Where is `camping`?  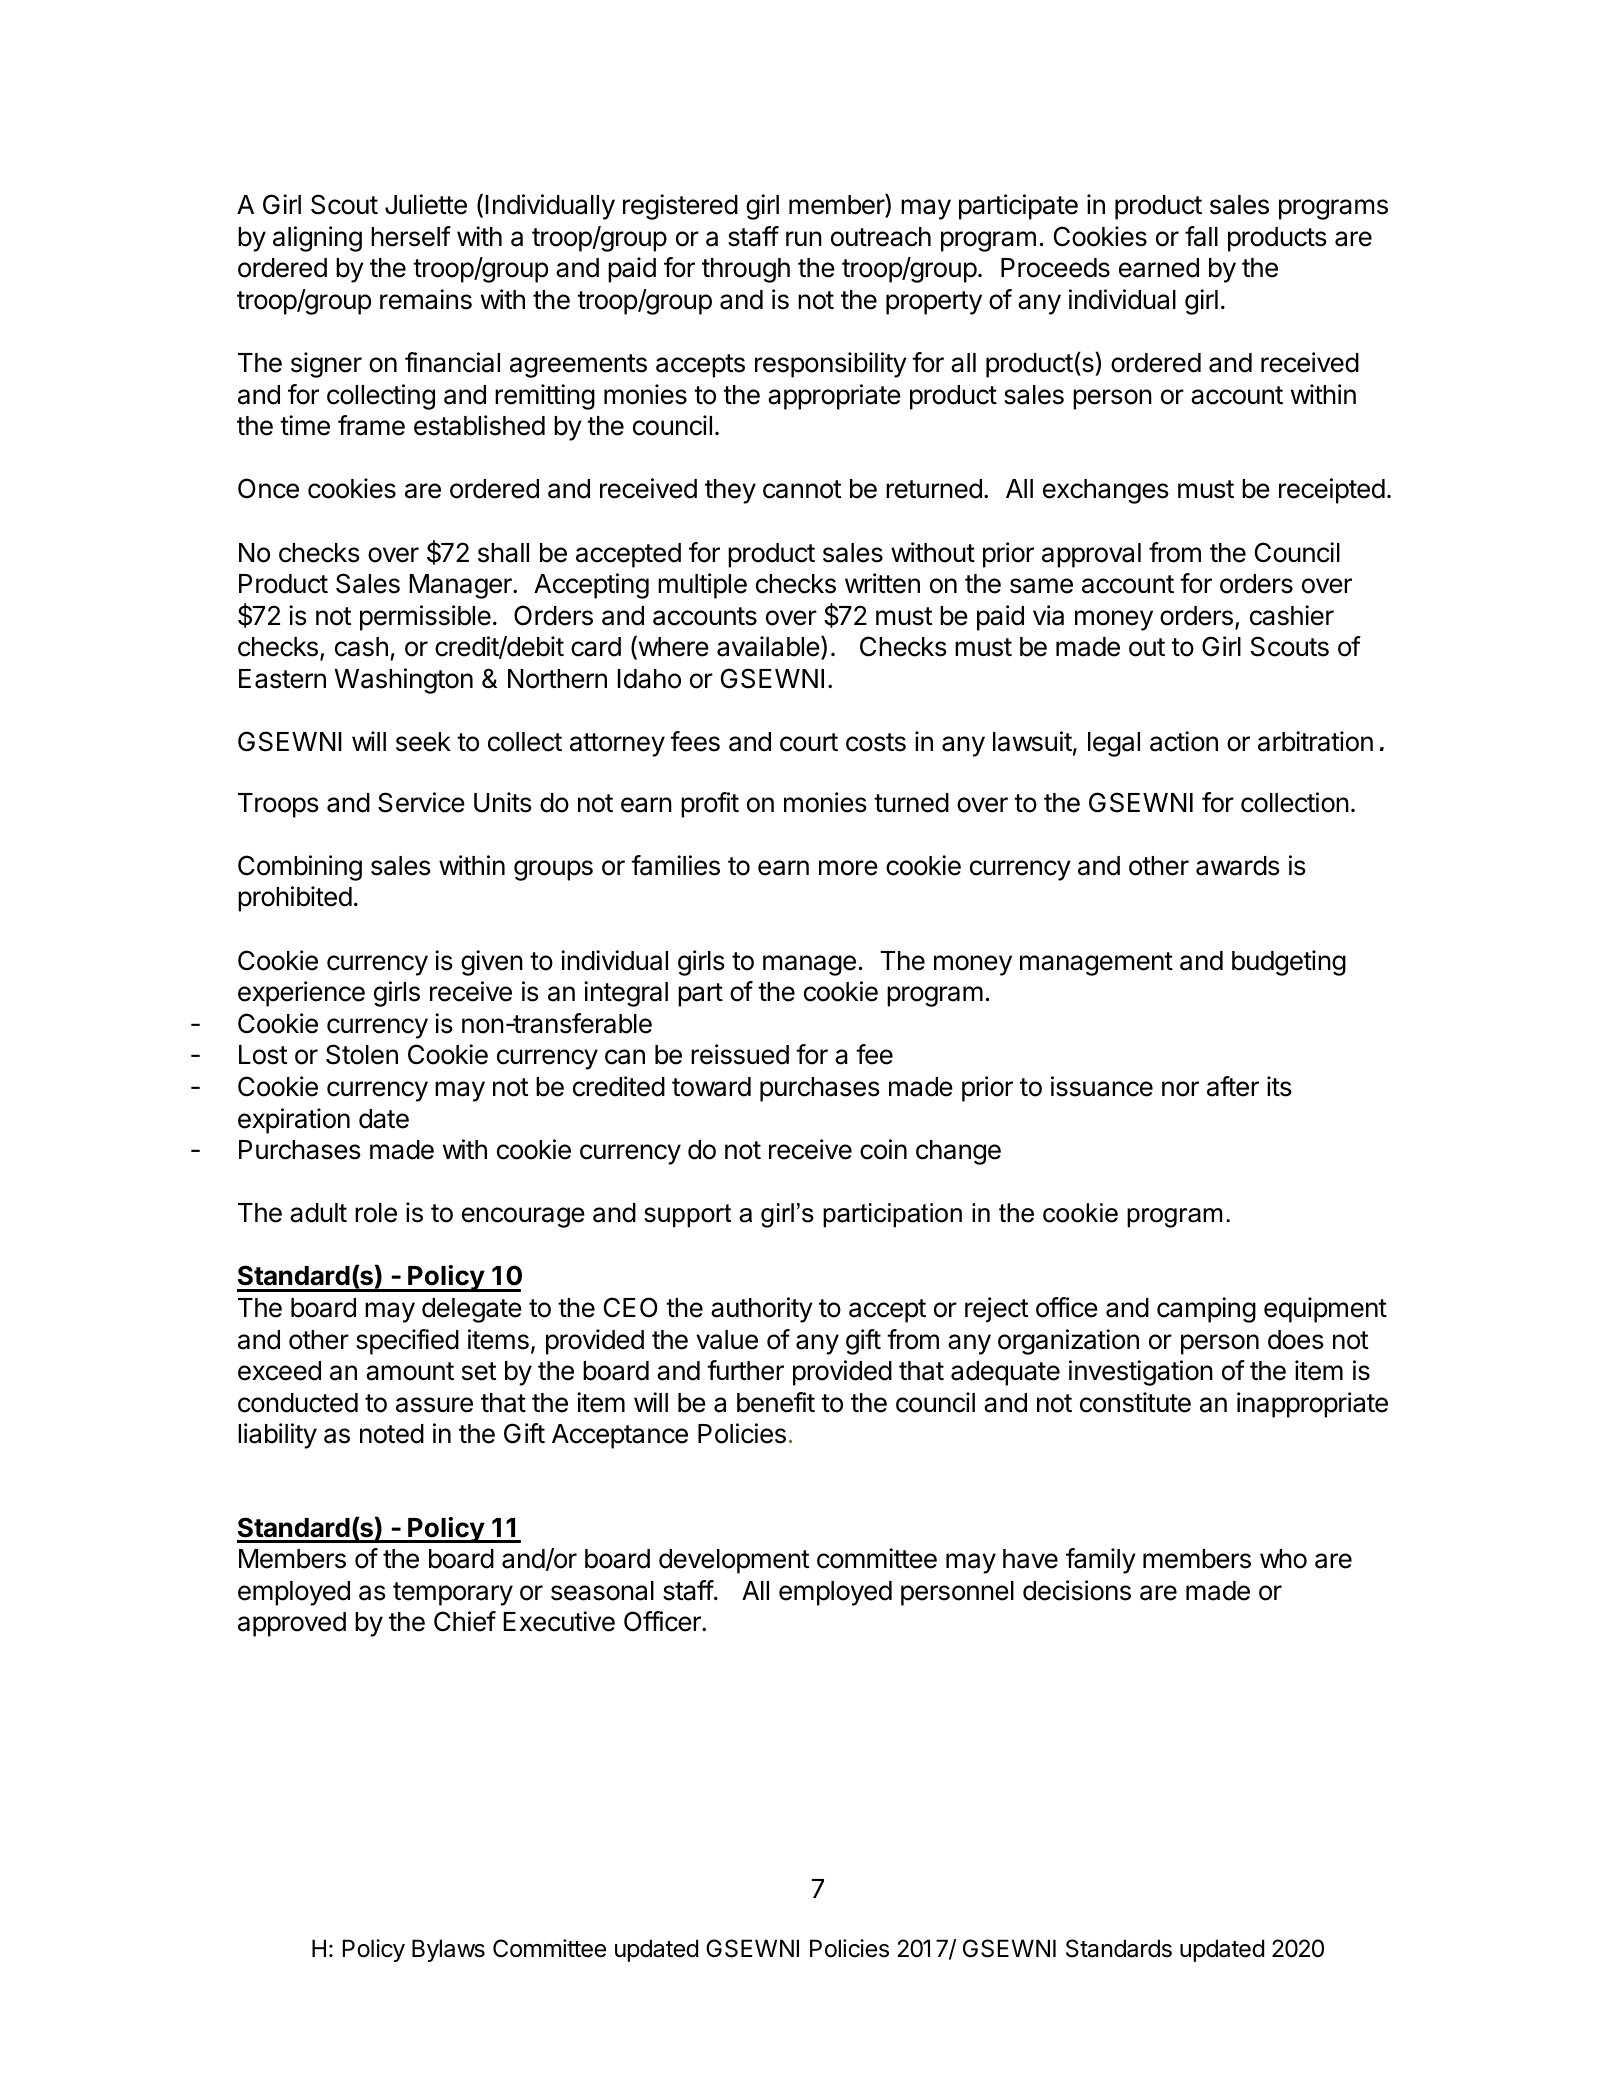
camping is located at coordinates (1206, 1310).
